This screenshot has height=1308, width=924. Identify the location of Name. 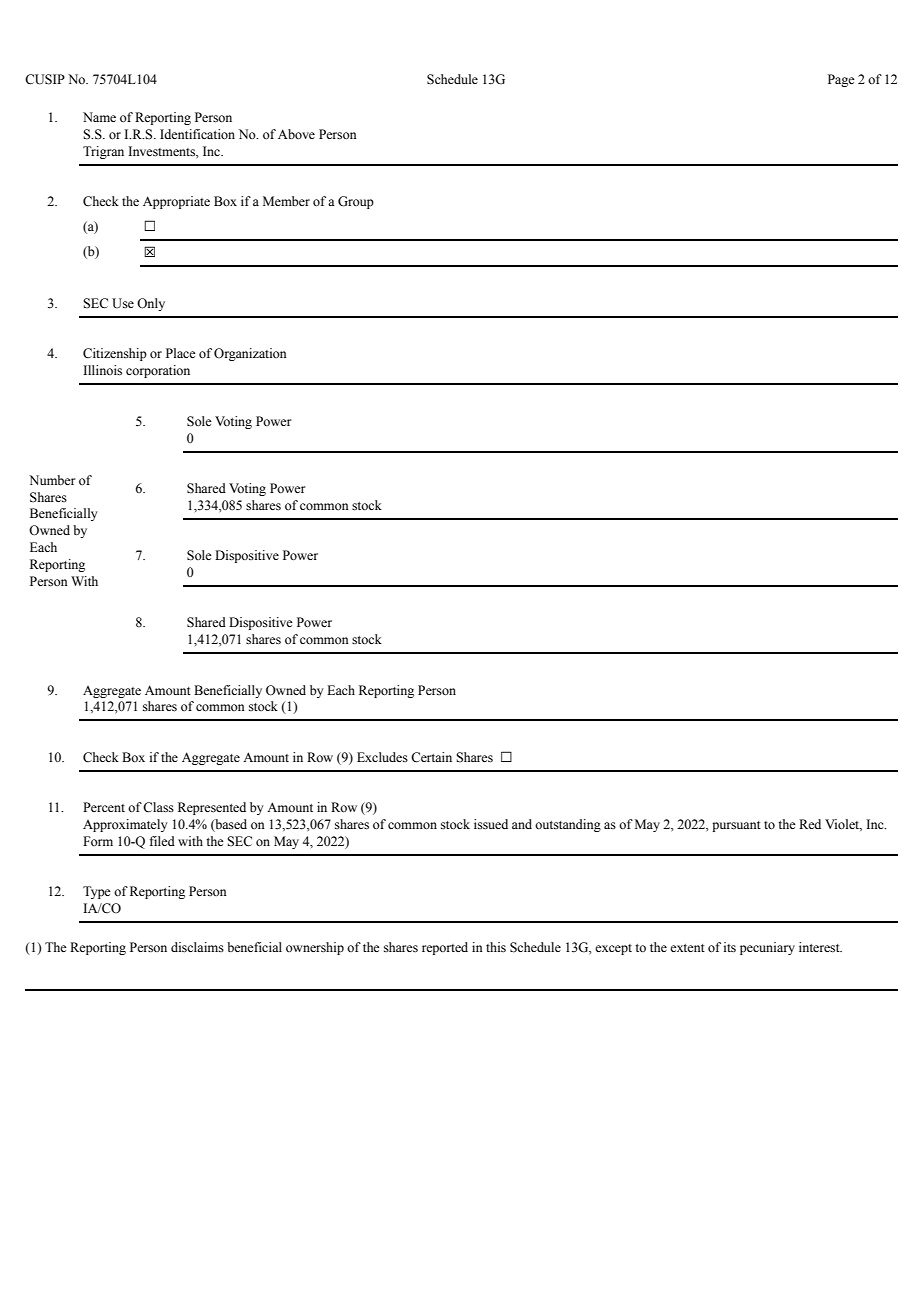
(99, 117).
